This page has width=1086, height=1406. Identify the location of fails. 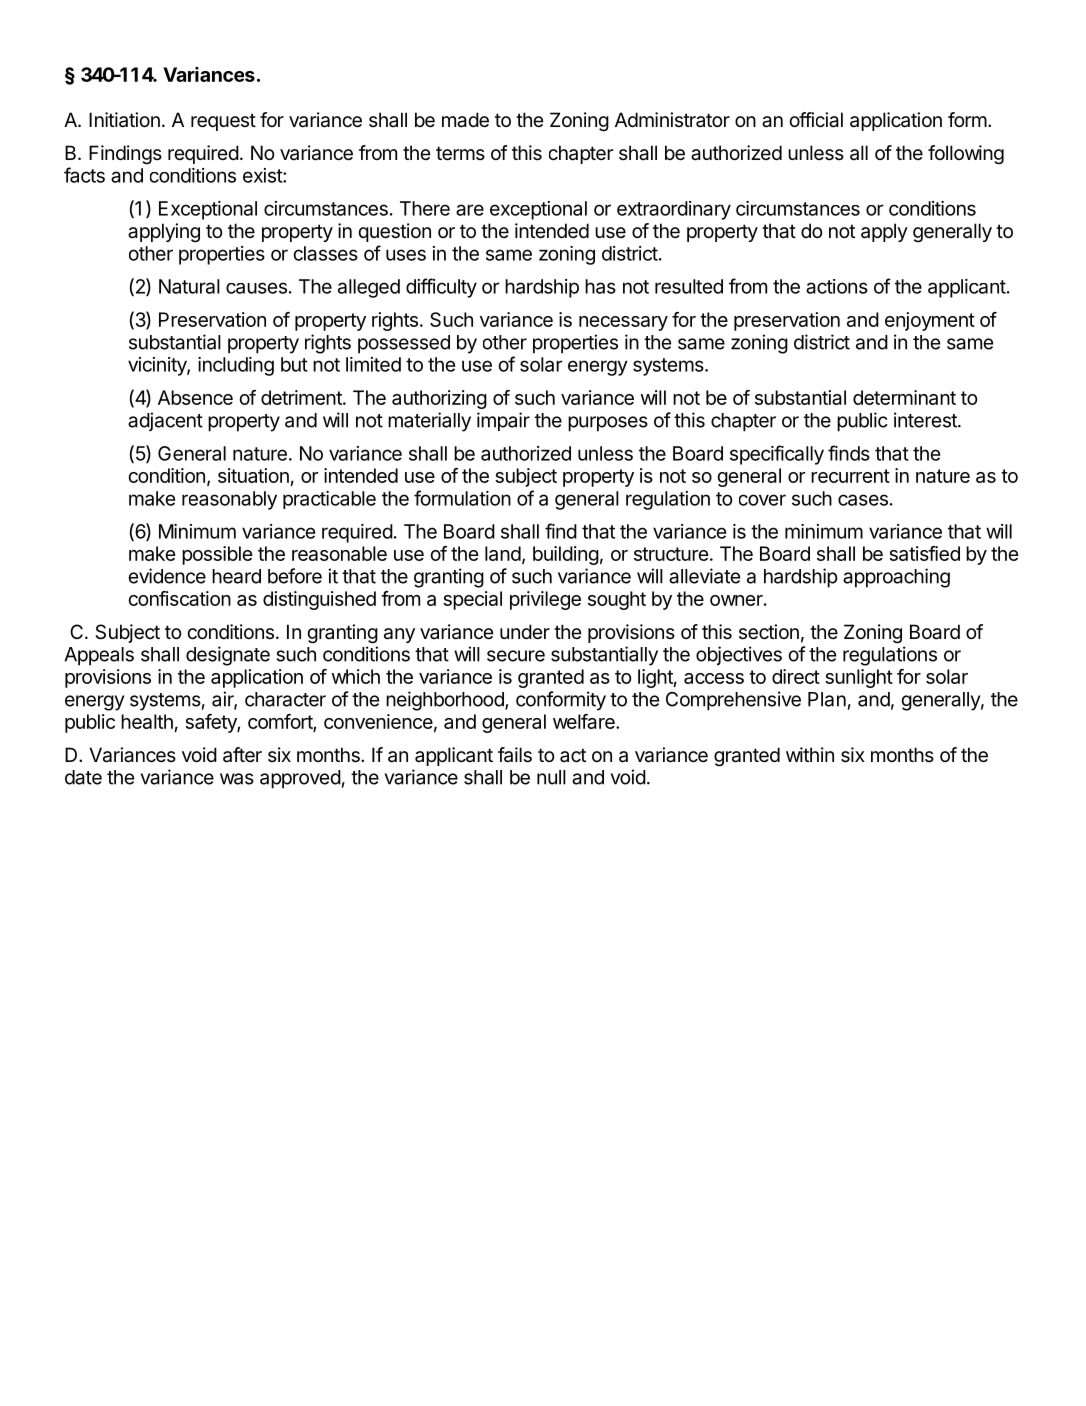
(515, 755).
